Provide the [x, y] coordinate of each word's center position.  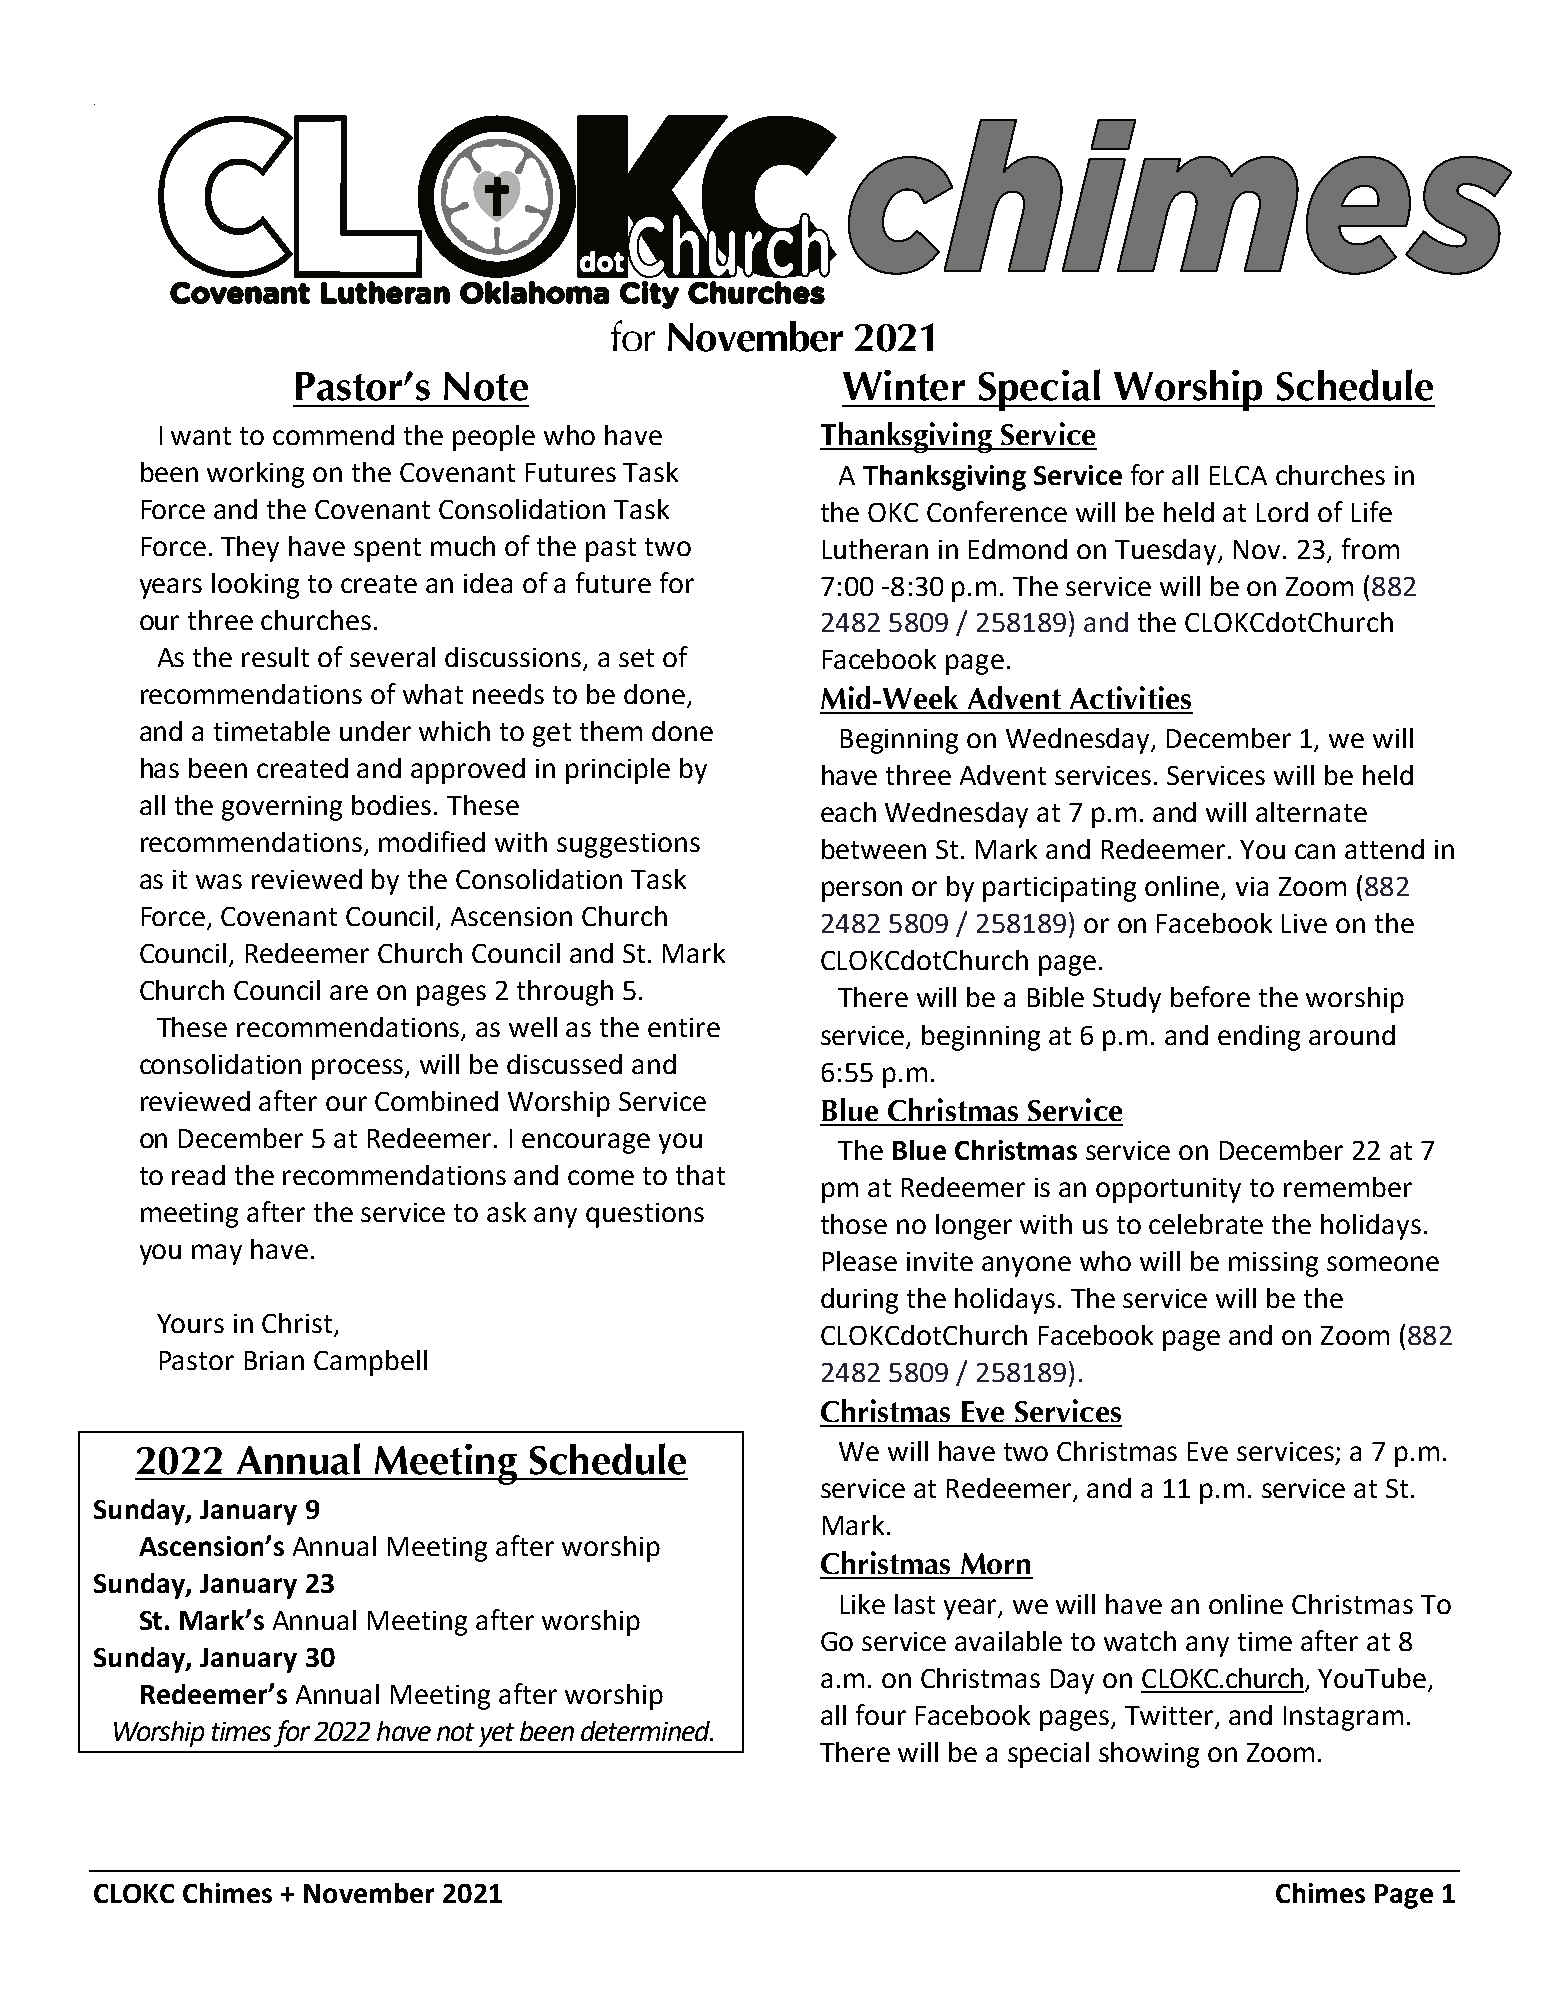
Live [1304, 923]
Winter [904, 385]
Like [863, 1604]
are [349, 992]
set [636, 658]
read [198, 1175]
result [275, 657]
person [862, 891]
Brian [274, 1360]
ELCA [1238, 475]
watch [1140, 1641]
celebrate [1206, 1224]
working [255, 475]
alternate [1311, 812]
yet [496, 1735]
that [700, 1175]
